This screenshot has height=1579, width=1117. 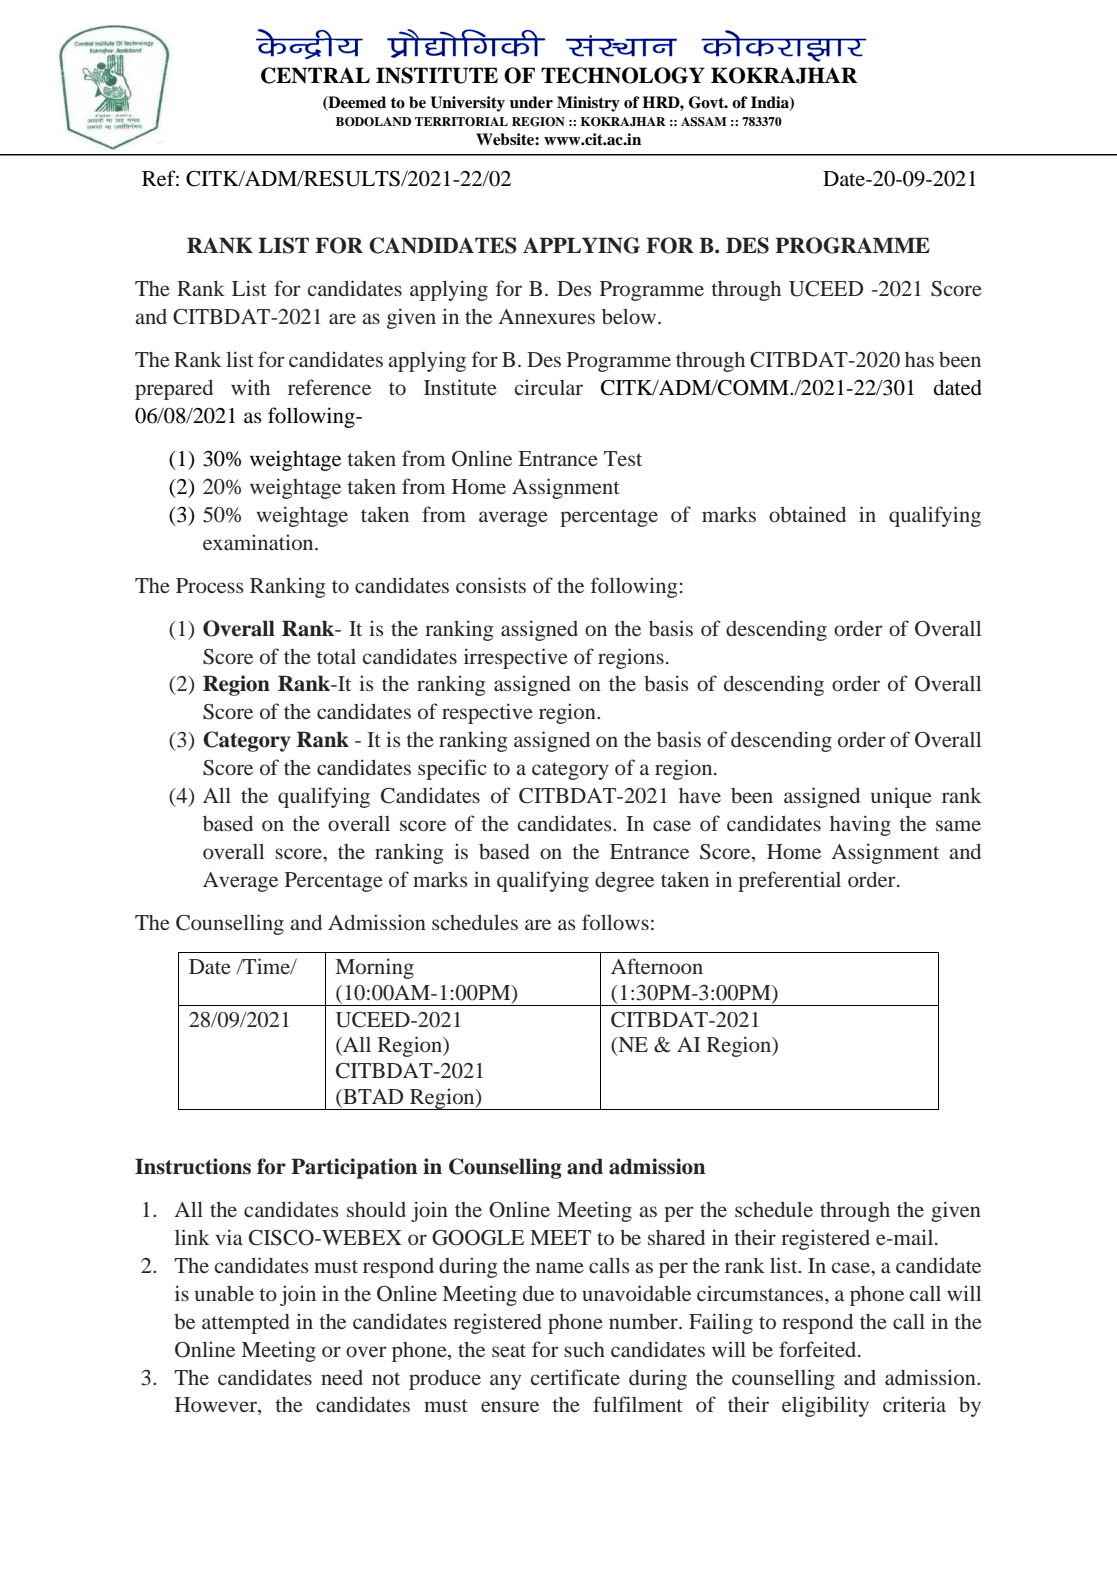 What do you see at coordinates (575, 1377) in the screenshot?
I see `certificate` at bounding box center [575, 1377].
